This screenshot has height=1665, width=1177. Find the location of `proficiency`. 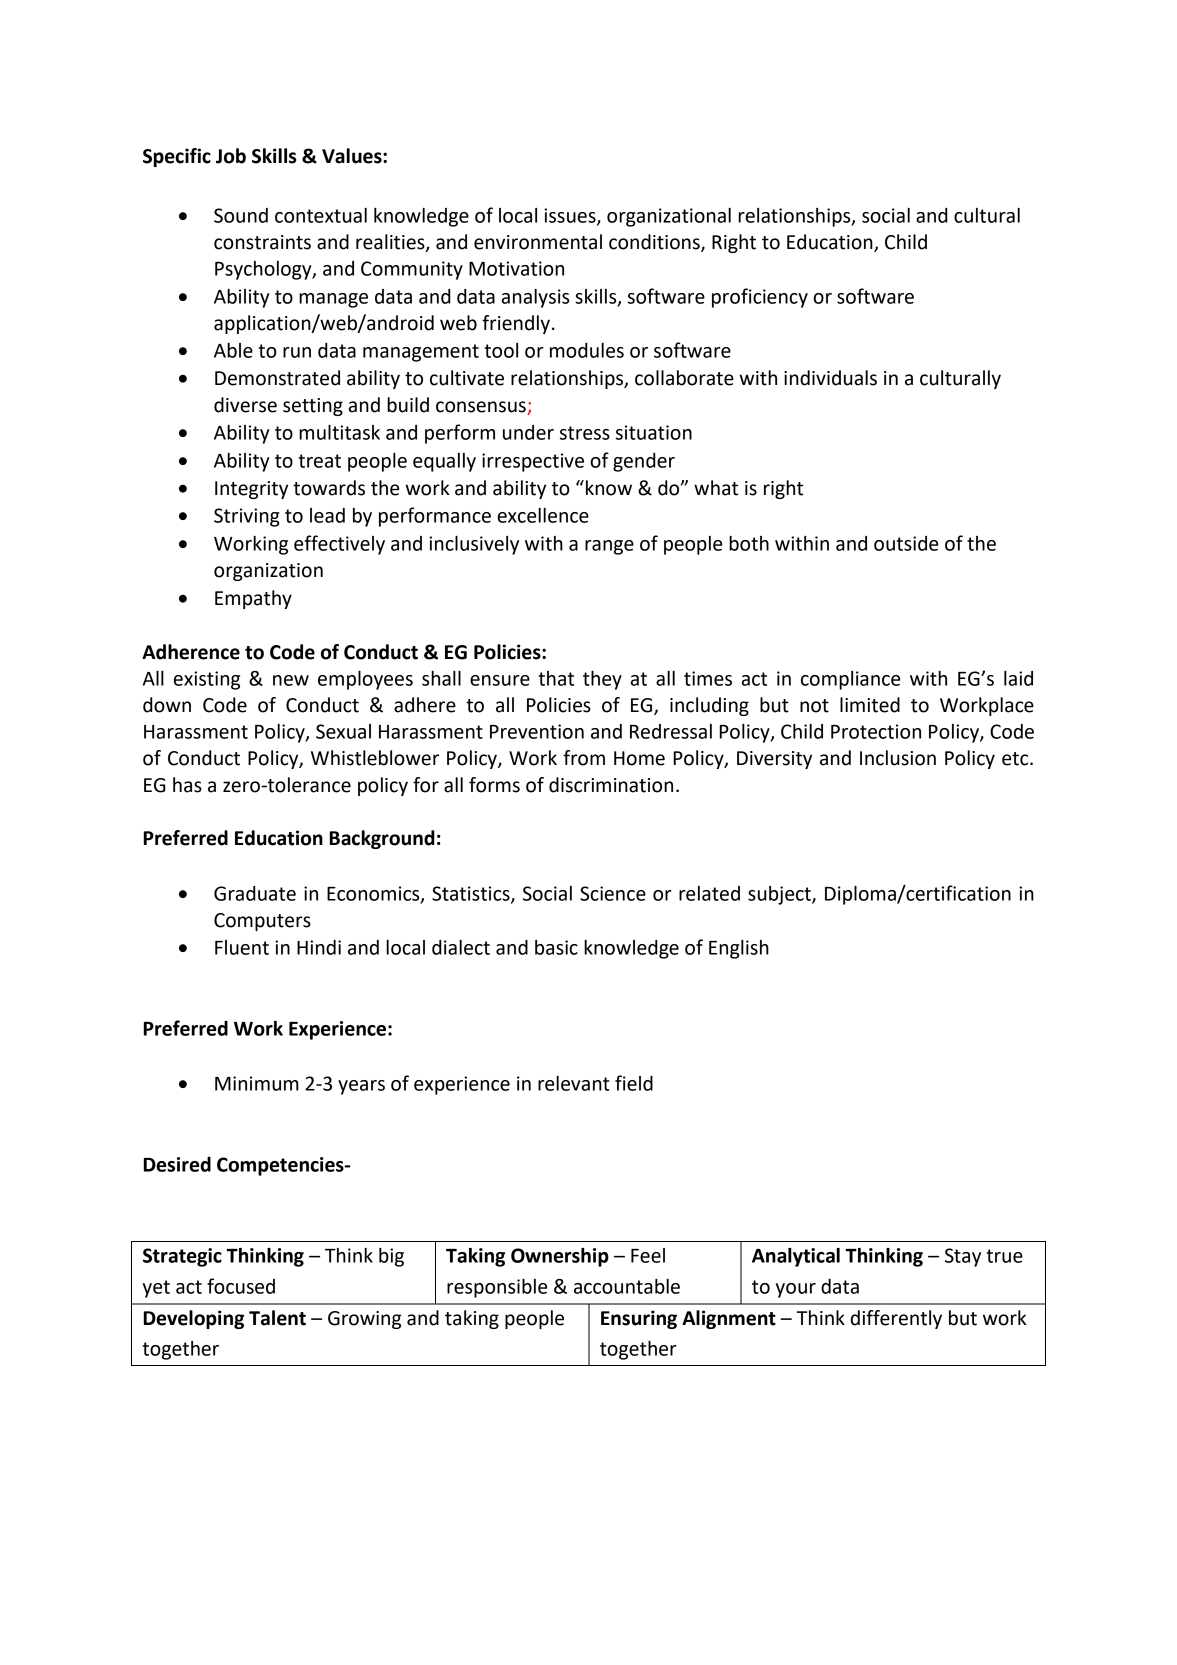

proficiency is located at coordinates (760, 298).
